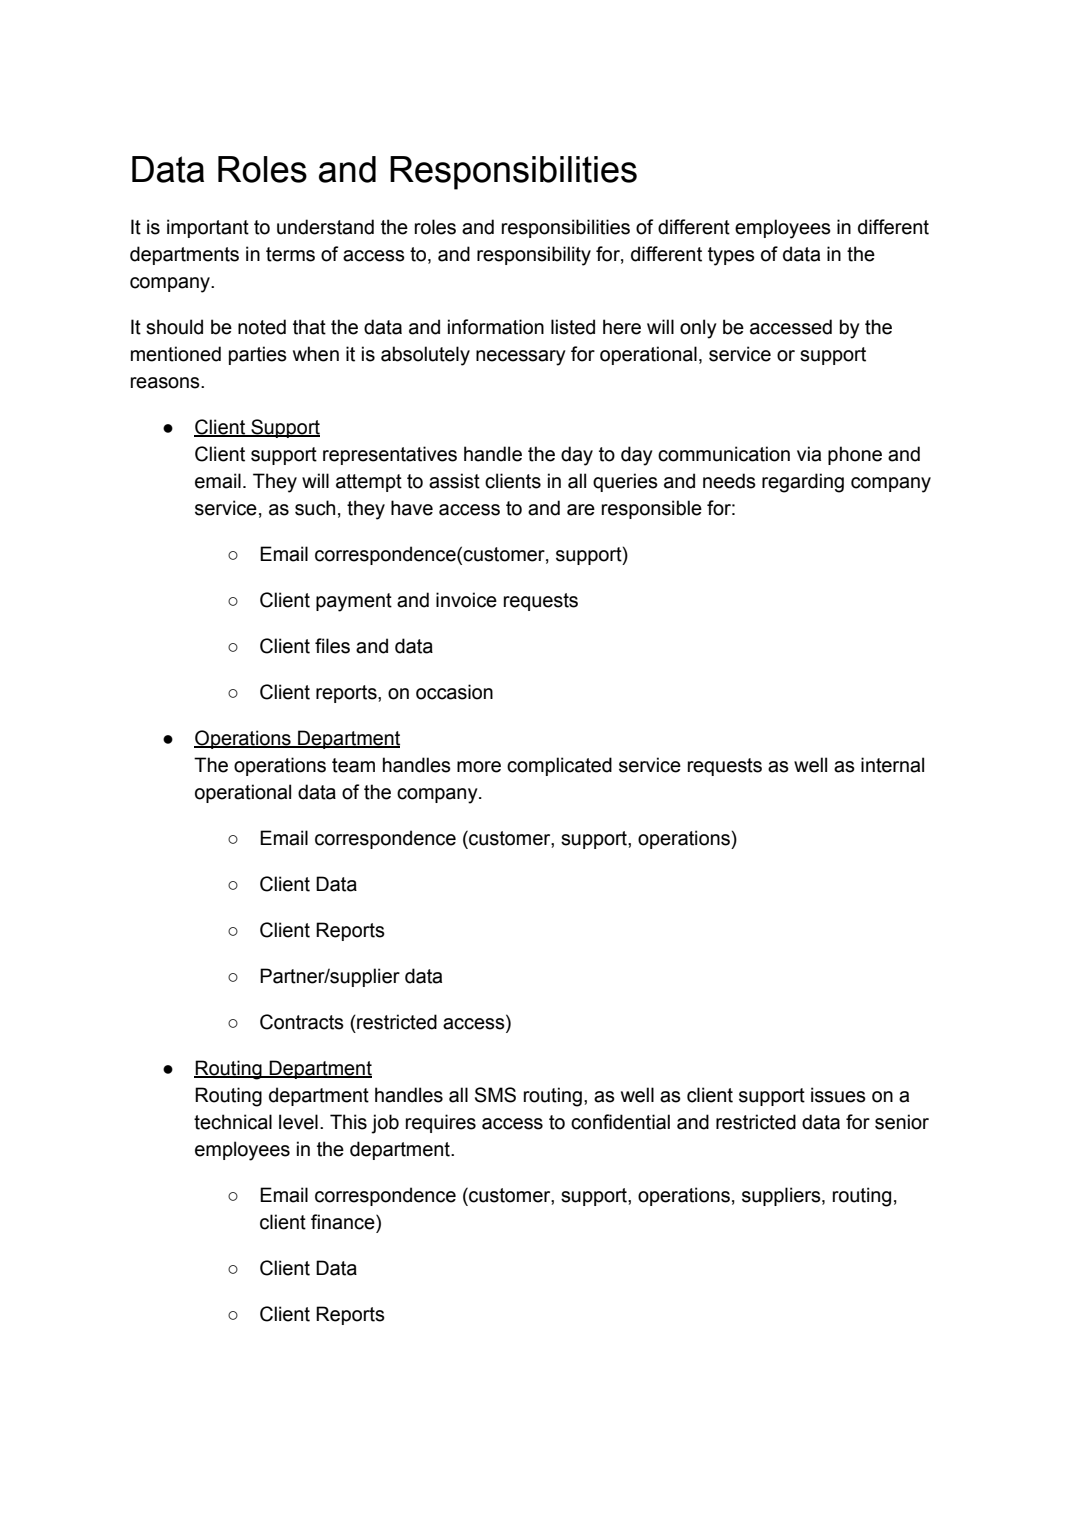 The height and width of the screenshot is (1518, 1073). What do you see at coordinates (731, 256) in the screenshot?
I see `types` at bounding box center [731, 256].
